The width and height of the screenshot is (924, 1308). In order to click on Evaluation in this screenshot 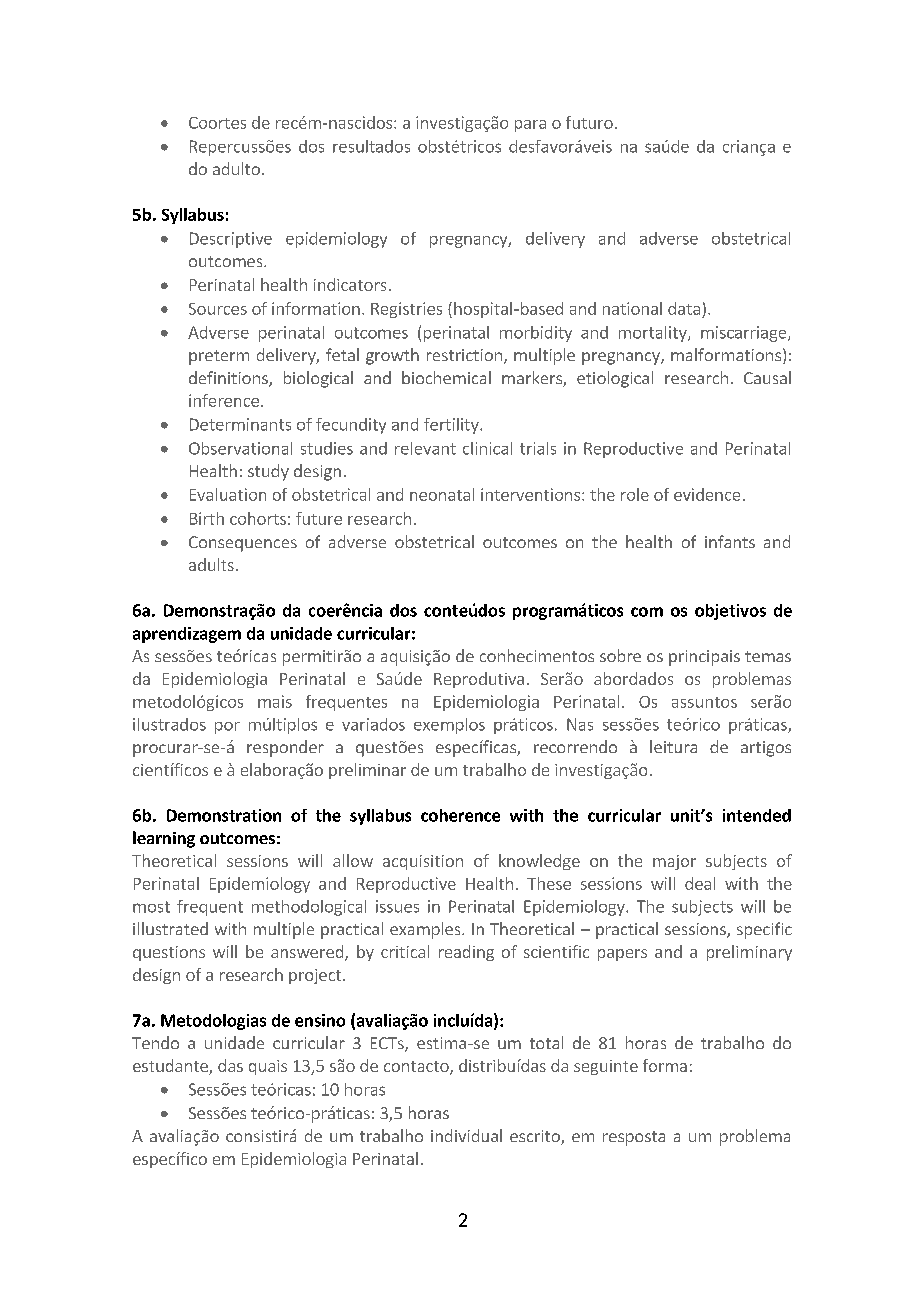, I will do `click(228, 494)`.
